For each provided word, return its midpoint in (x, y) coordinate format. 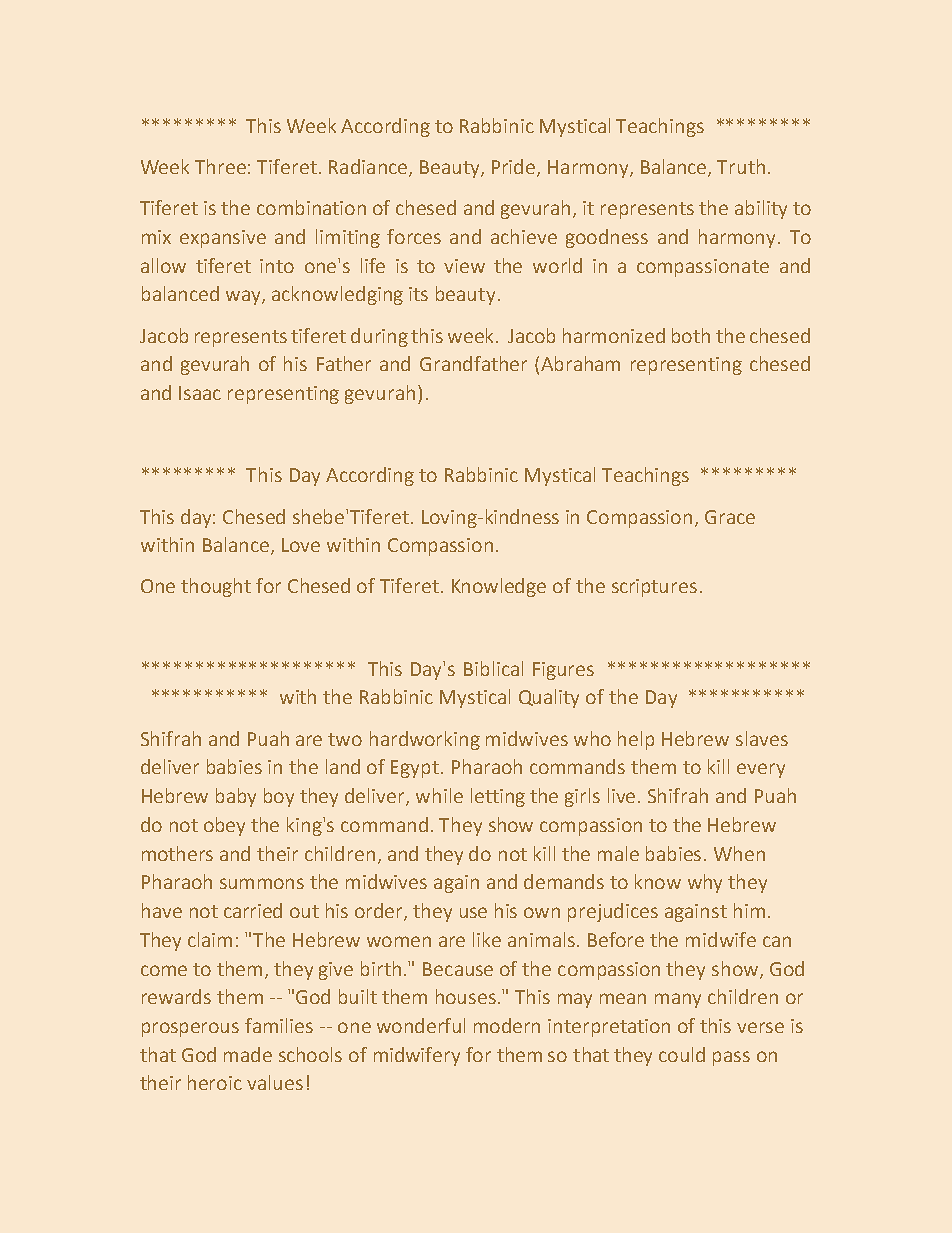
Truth (741, 166)
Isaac (200, 393)
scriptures (654, 588)
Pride (515, 168)
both (691, 335)
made (248, 1054)
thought (216, 587)
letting (498, 797)
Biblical (493, 668)
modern (507, 1025)
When (739, 853)
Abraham (580, 363)
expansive (223, 239)
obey (224, 826)
